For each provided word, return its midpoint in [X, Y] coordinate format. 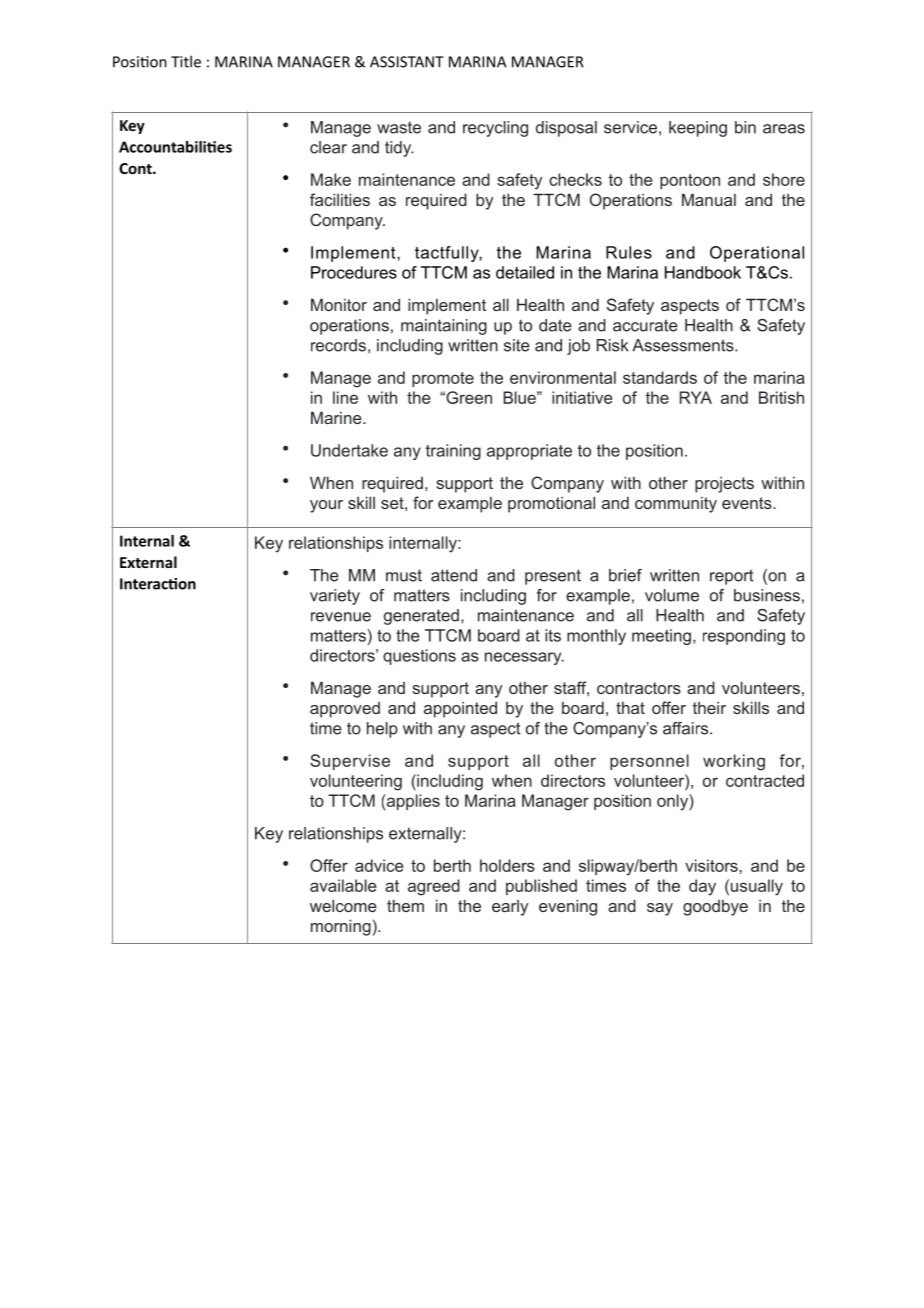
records [338, 345]
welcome [343, 905]
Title [186, 61]
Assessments [684, 345]
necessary [524, 658]
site [517, 345]
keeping [698, 129]
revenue [341, 617]
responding [744, 637]
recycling [495, 129]
